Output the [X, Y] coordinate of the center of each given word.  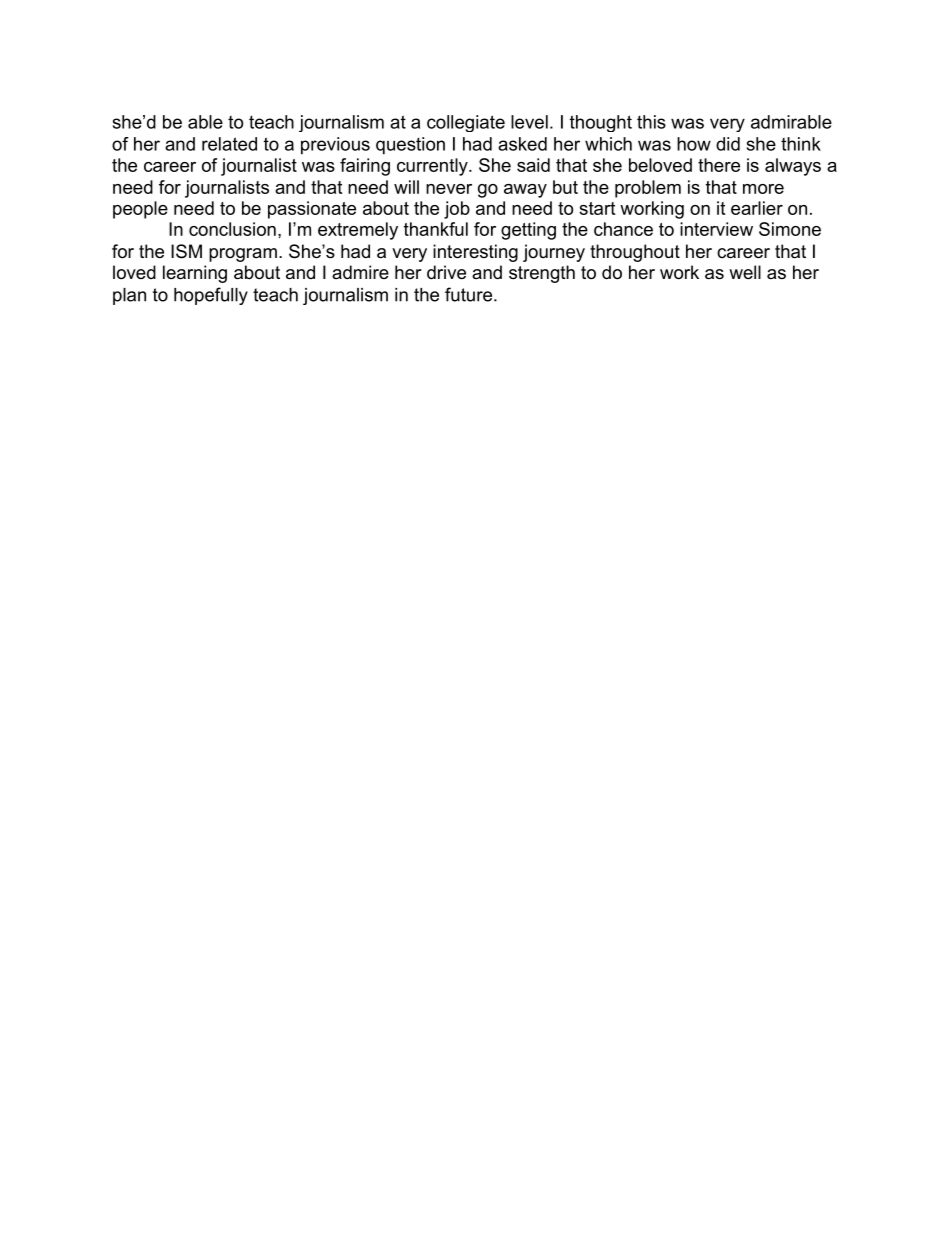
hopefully [211, 296]
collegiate [466, 123]
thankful [436, 229]
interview [716, 229]
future [468, 294]
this [651, 122]
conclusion [232, 229]
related [229, 144]
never [449, 189]
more [763, 189]
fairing [365, 167]
